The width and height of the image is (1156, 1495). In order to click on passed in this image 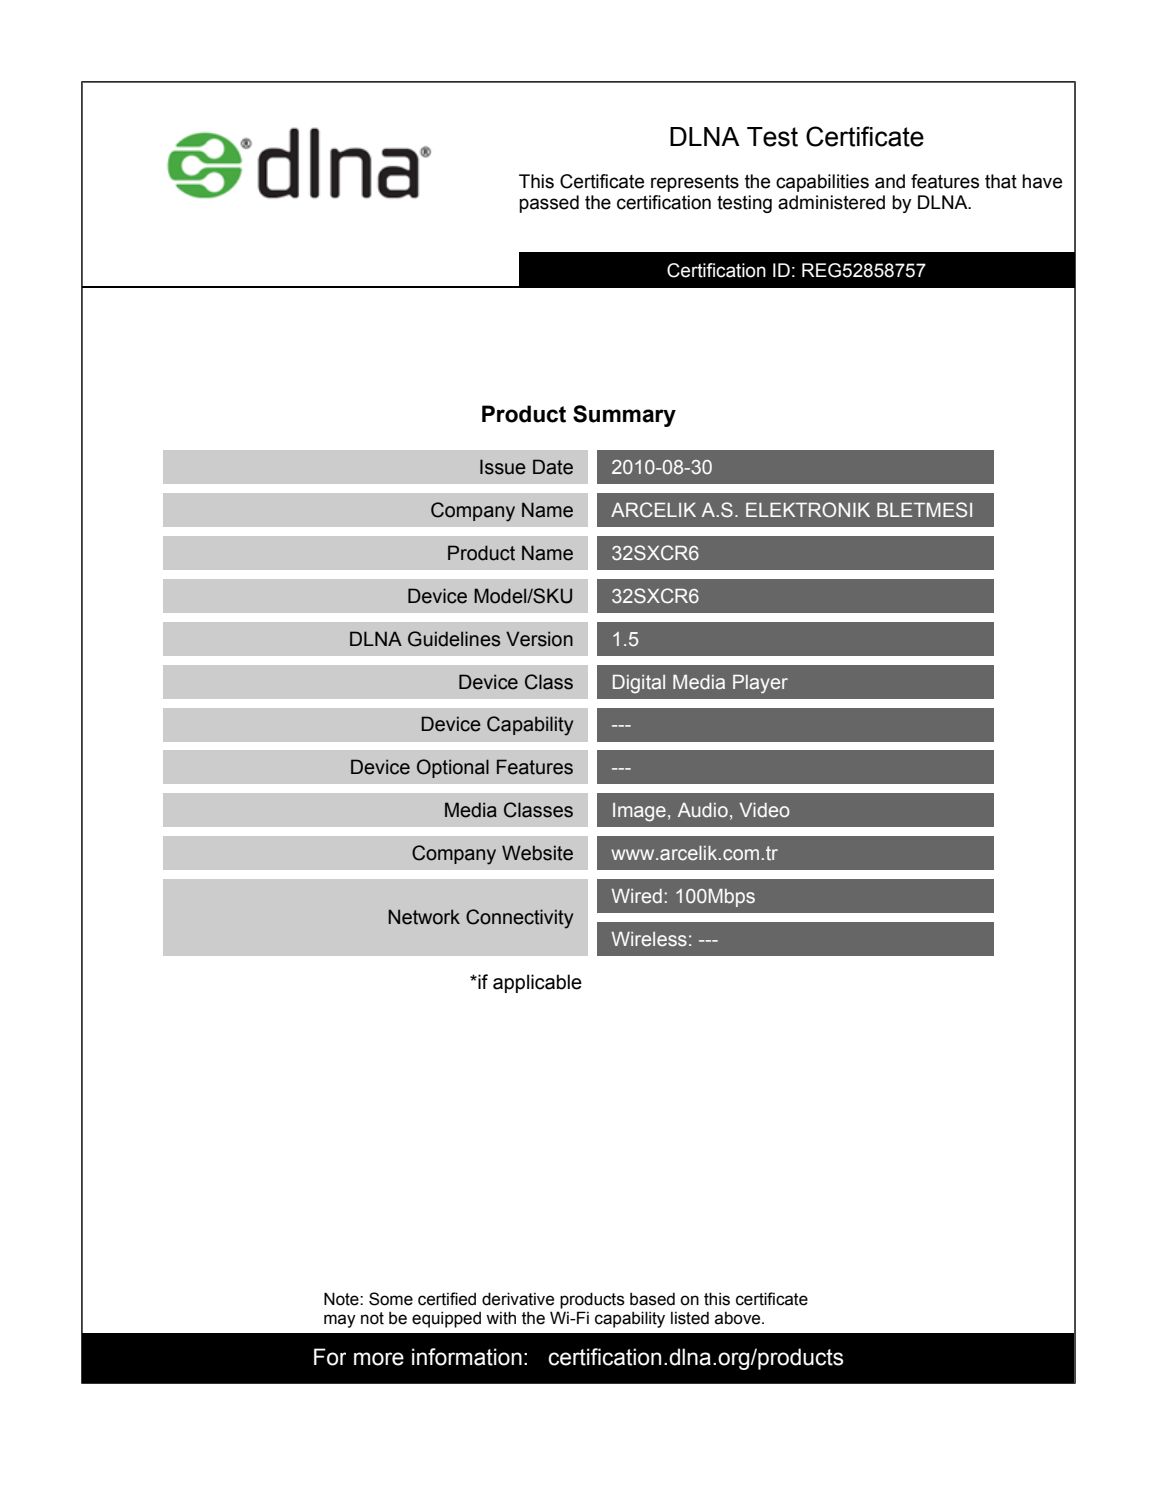, I will do `click(549, 204)`.
